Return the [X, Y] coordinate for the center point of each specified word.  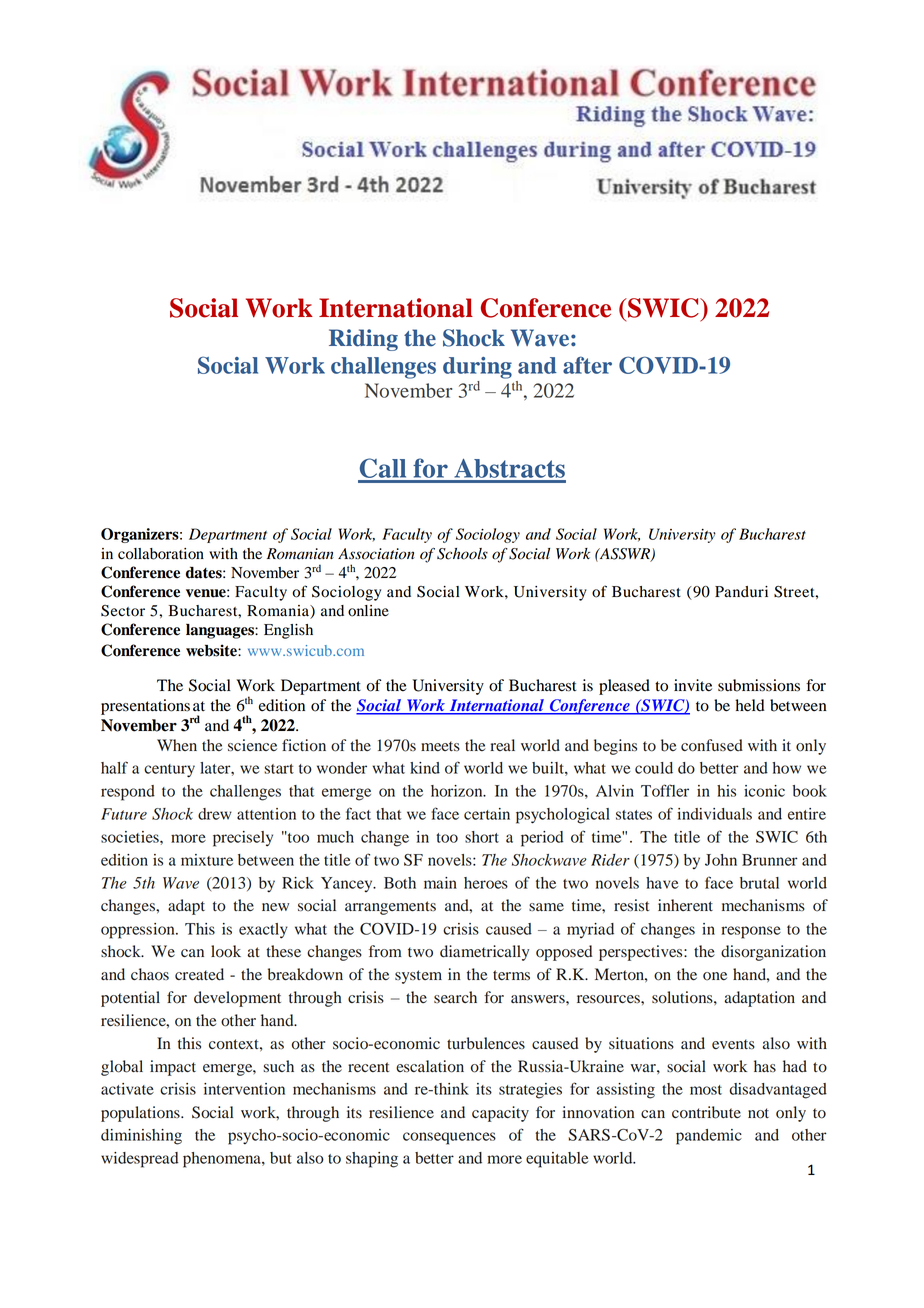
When [177, 745]
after [587, 365]
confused [712, 745]
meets [440, 746]
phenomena [223, 1160]
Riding [363, 340]
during [477, 368]
